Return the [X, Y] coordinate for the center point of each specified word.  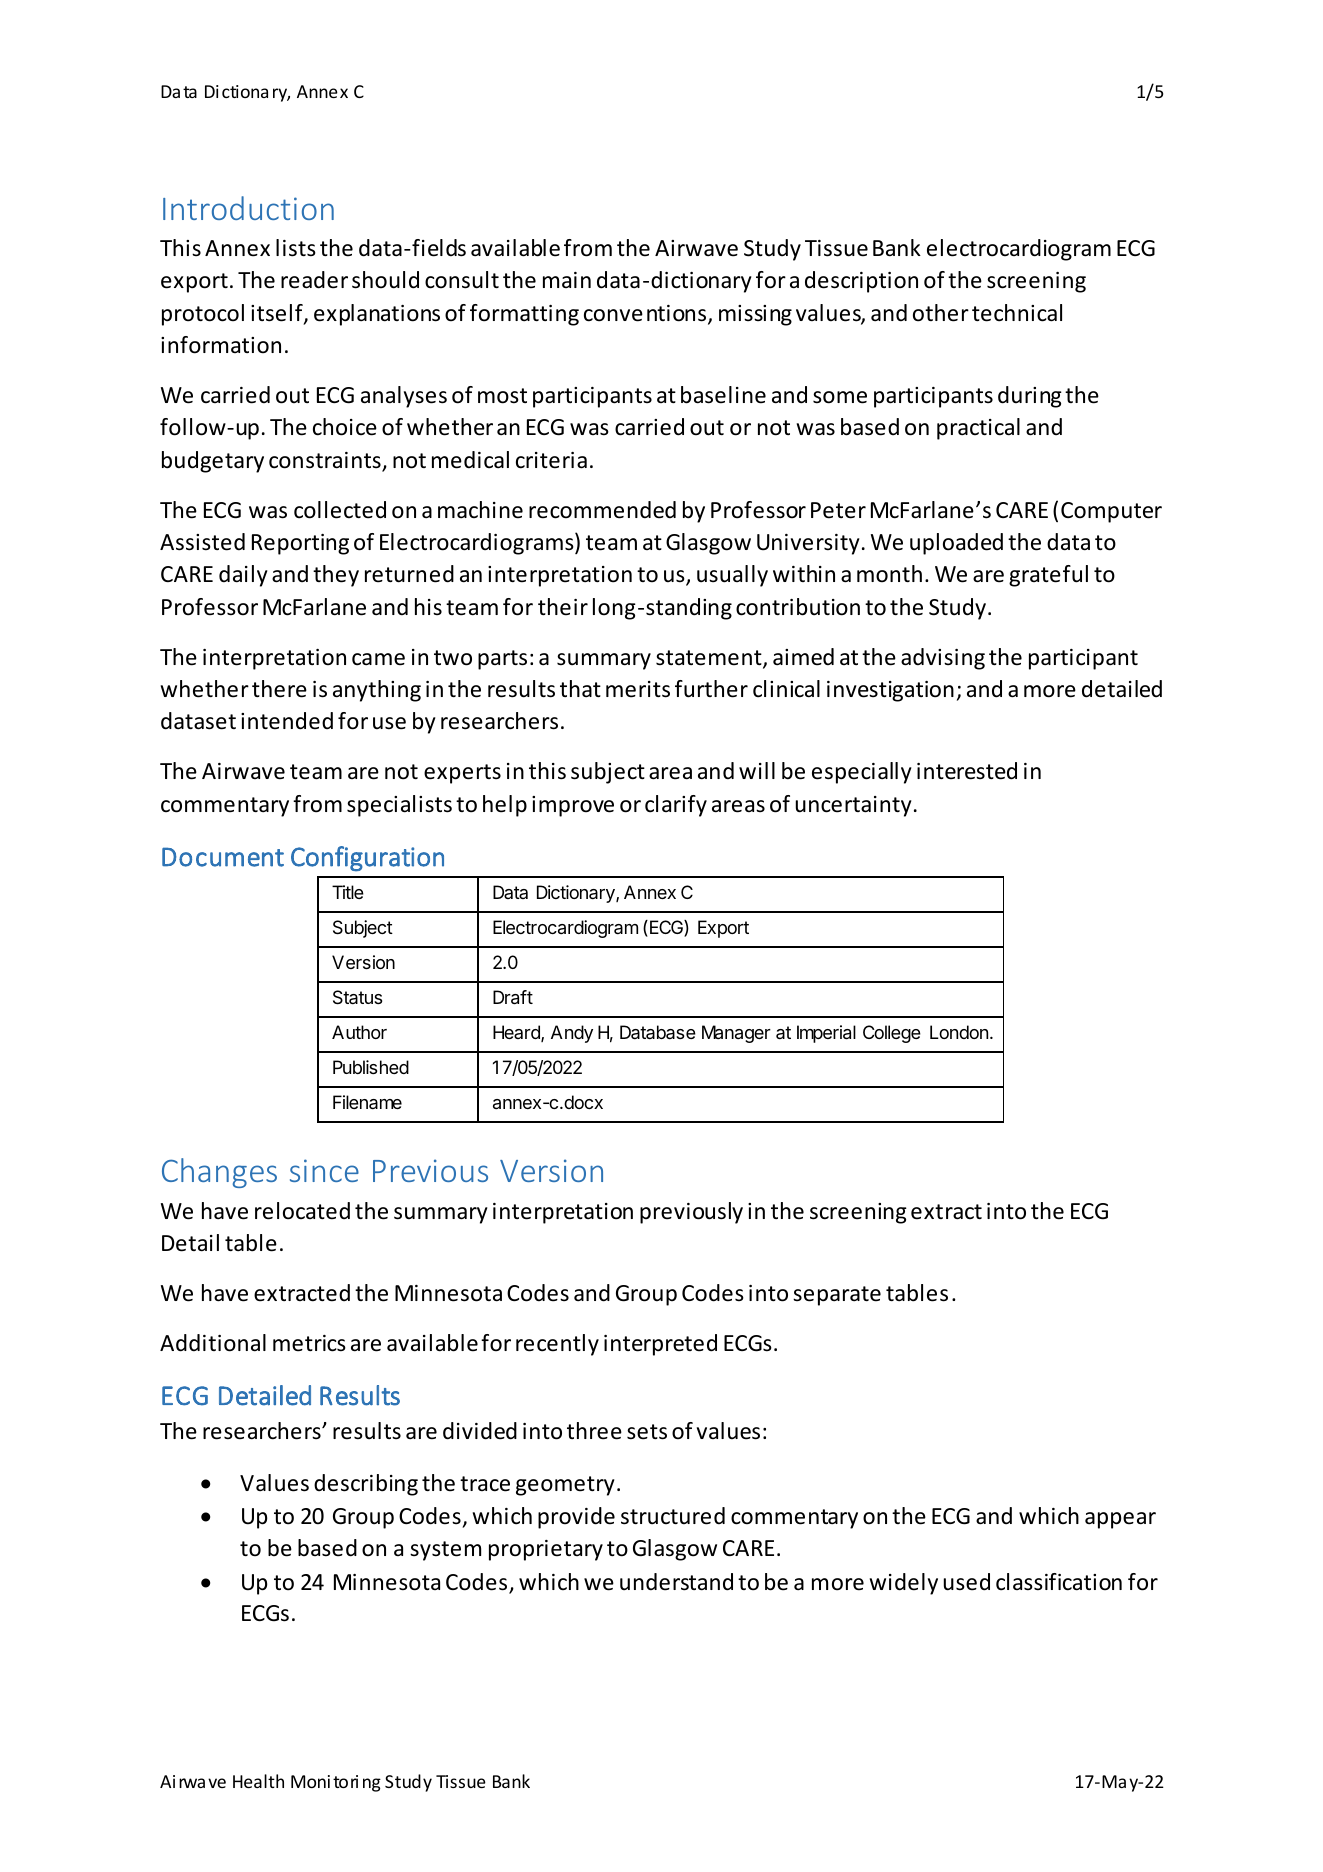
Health [258, 1781]
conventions [646, 315]
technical [1017, 313]
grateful [1048, 576]
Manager [736, 1034]
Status [357, 997]
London [959, 1032]
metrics [309, 1343]
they [336, 576]
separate [837, 1296]
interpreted [660, 1345]
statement [710, 659]
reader [314, 280]
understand [676, 1582]
